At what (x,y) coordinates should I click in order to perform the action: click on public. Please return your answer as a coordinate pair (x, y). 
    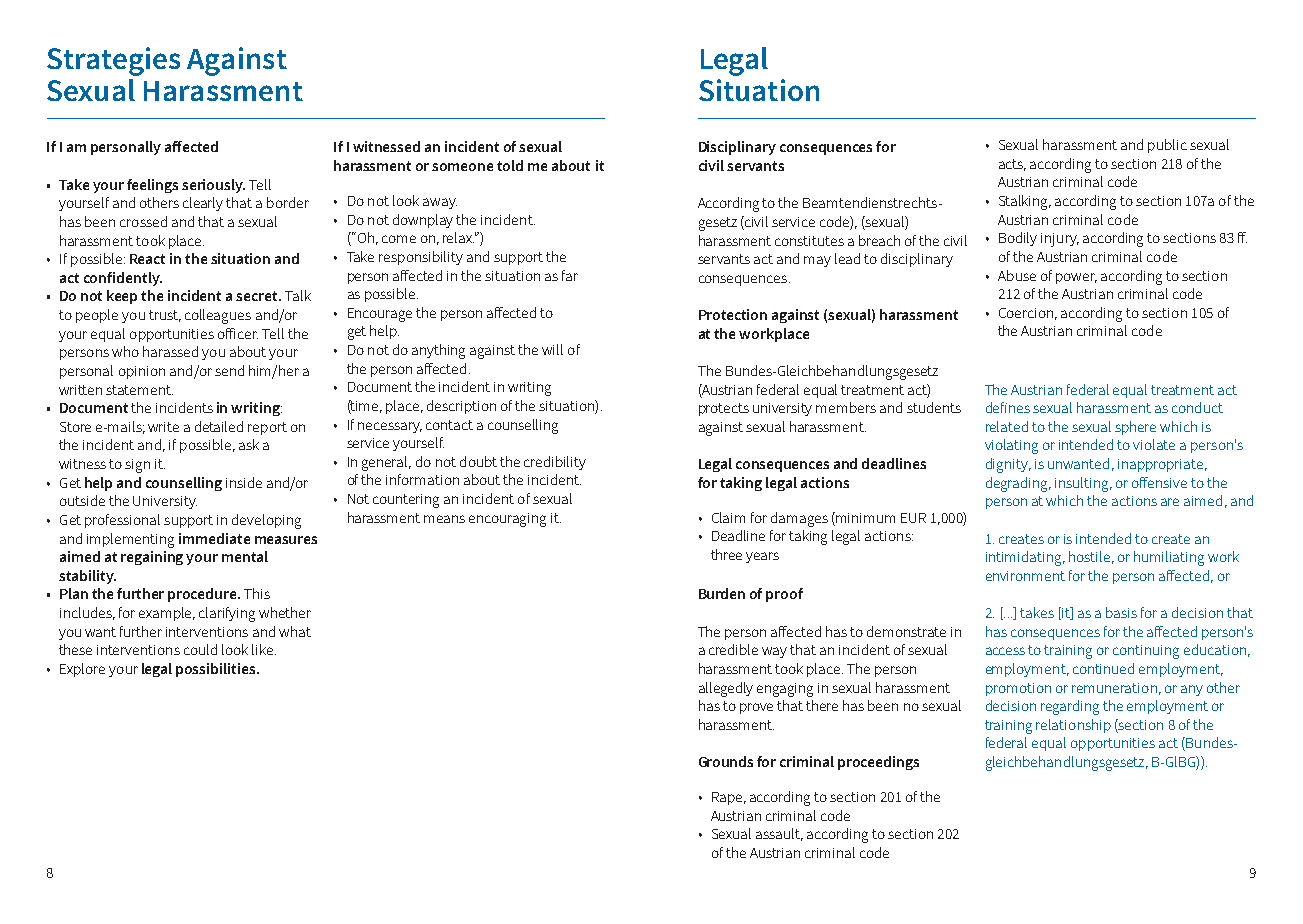
    Looking at the image, I should click on (1167, 146).
